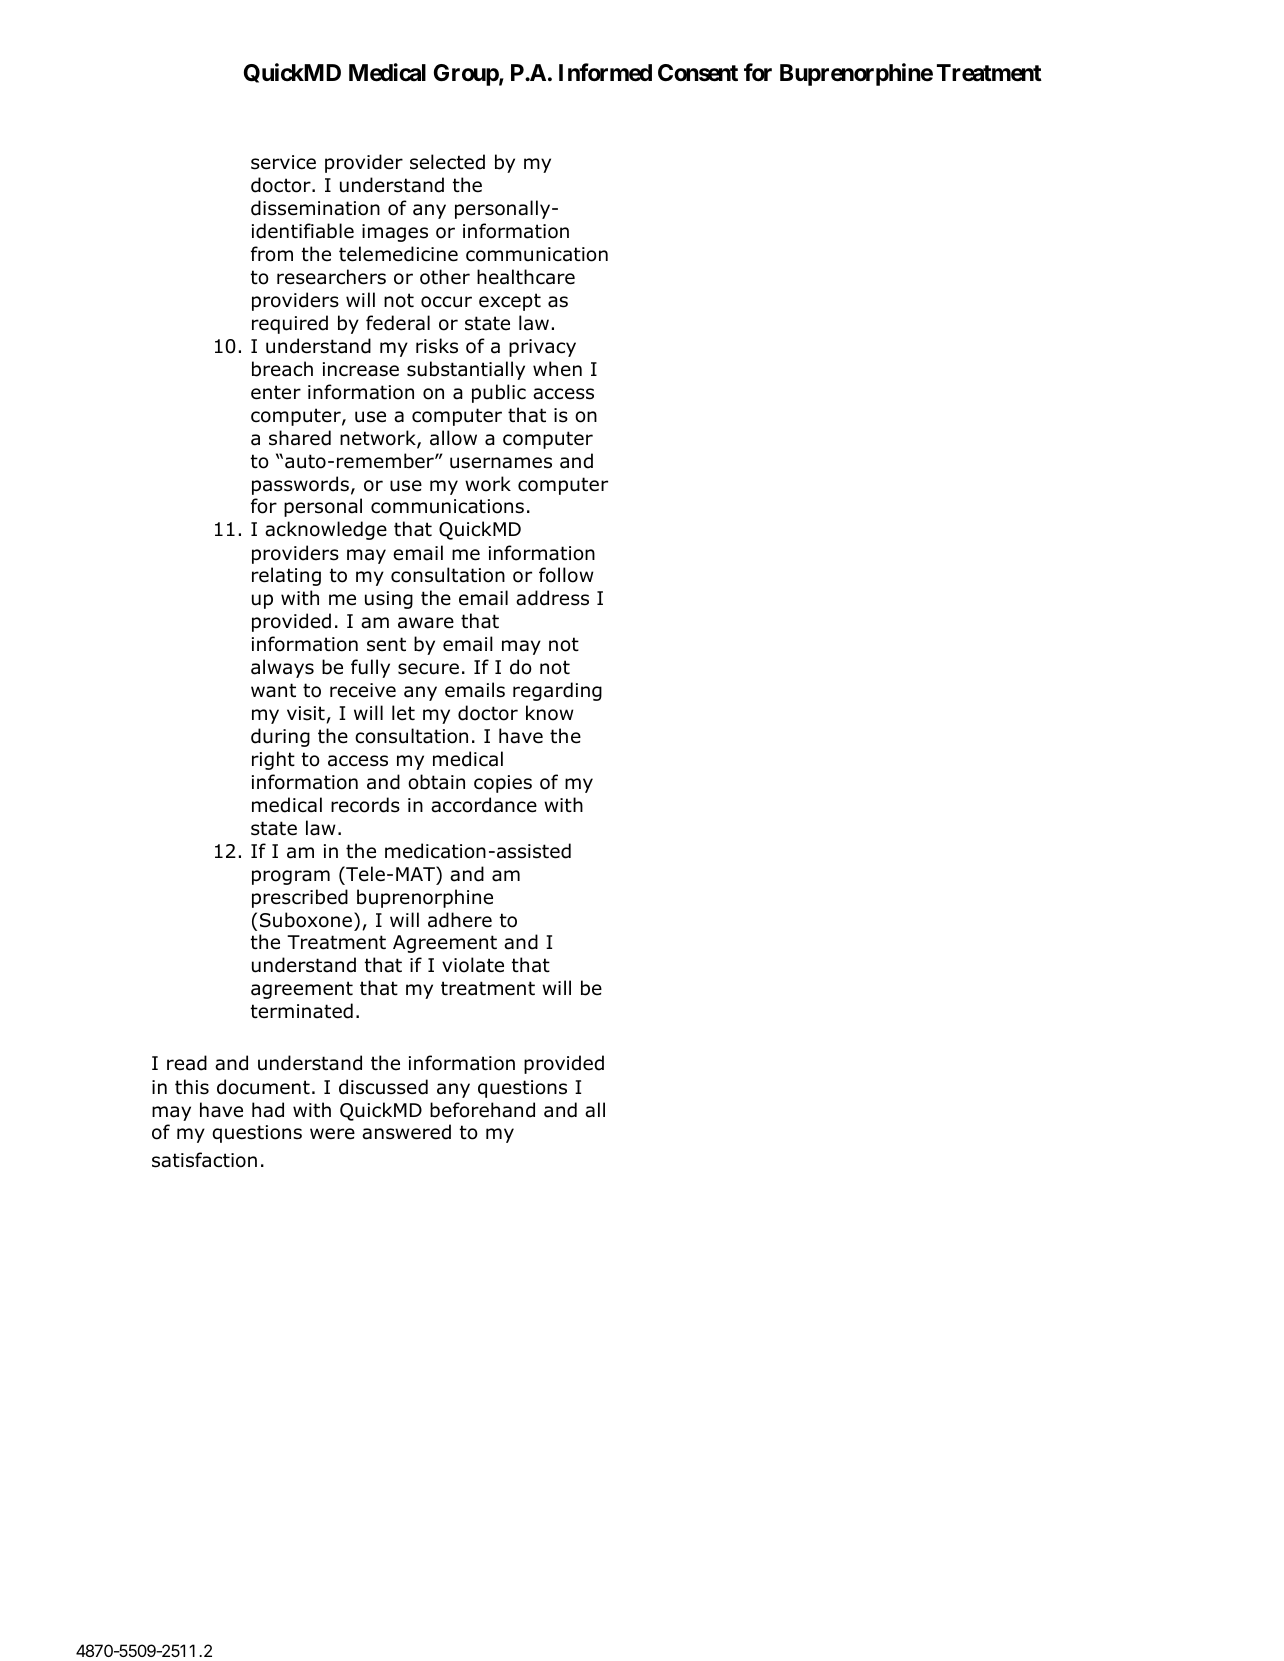 The image size is (1284, 1661). Describe the element at coordinates (552, 598) in the screenshot. I see `address` at that location.
